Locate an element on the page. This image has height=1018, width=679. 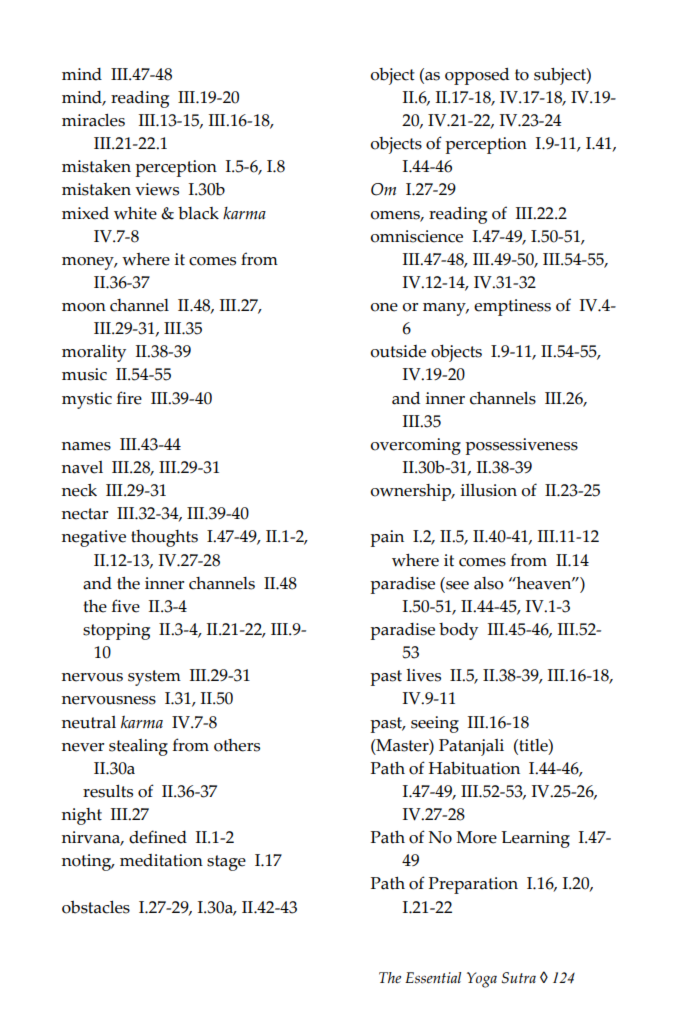
opposed is located at coordinates (477, 76).
